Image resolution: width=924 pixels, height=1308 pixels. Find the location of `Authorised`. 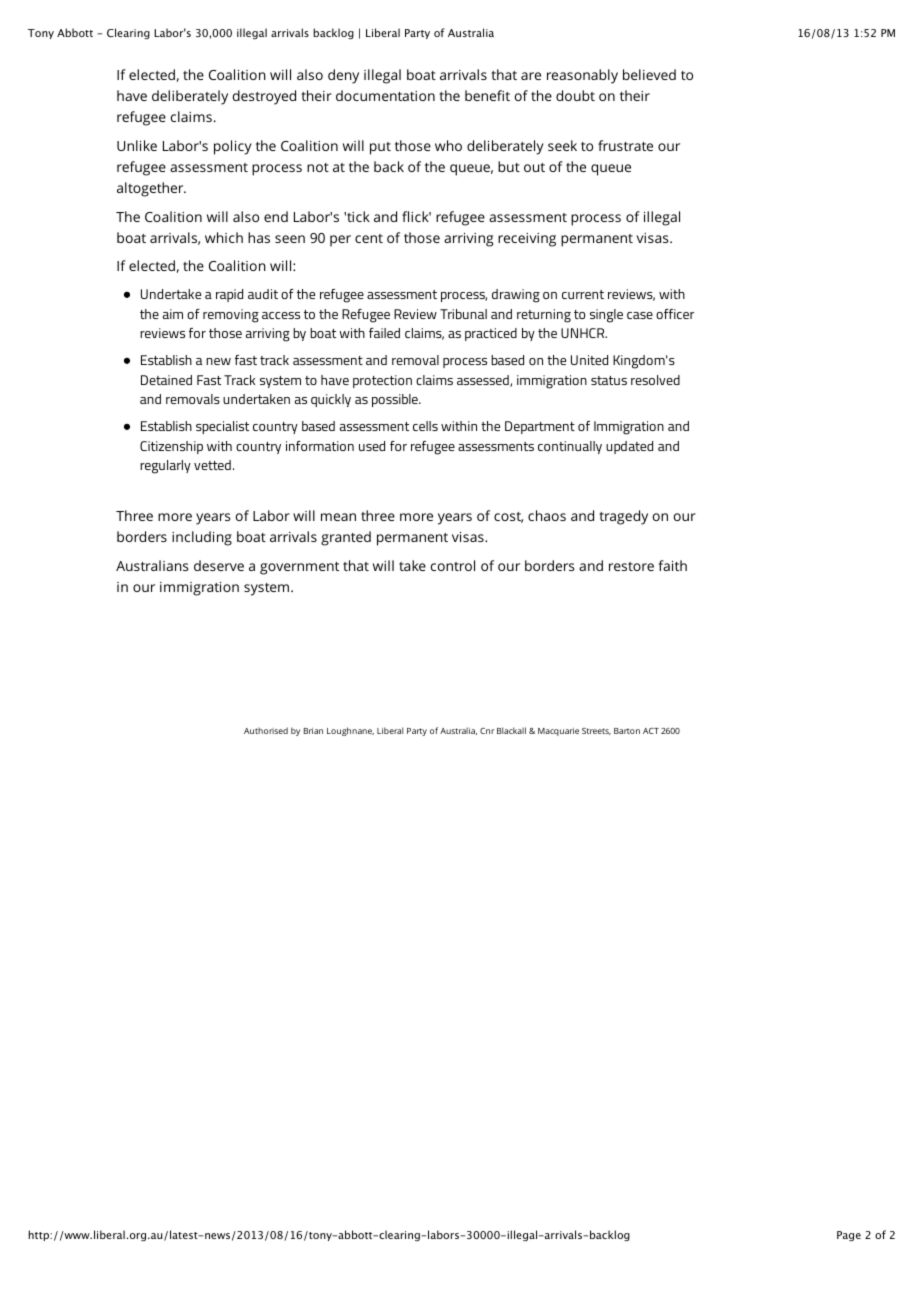

Authorised is located at coordinates (266, 730).
